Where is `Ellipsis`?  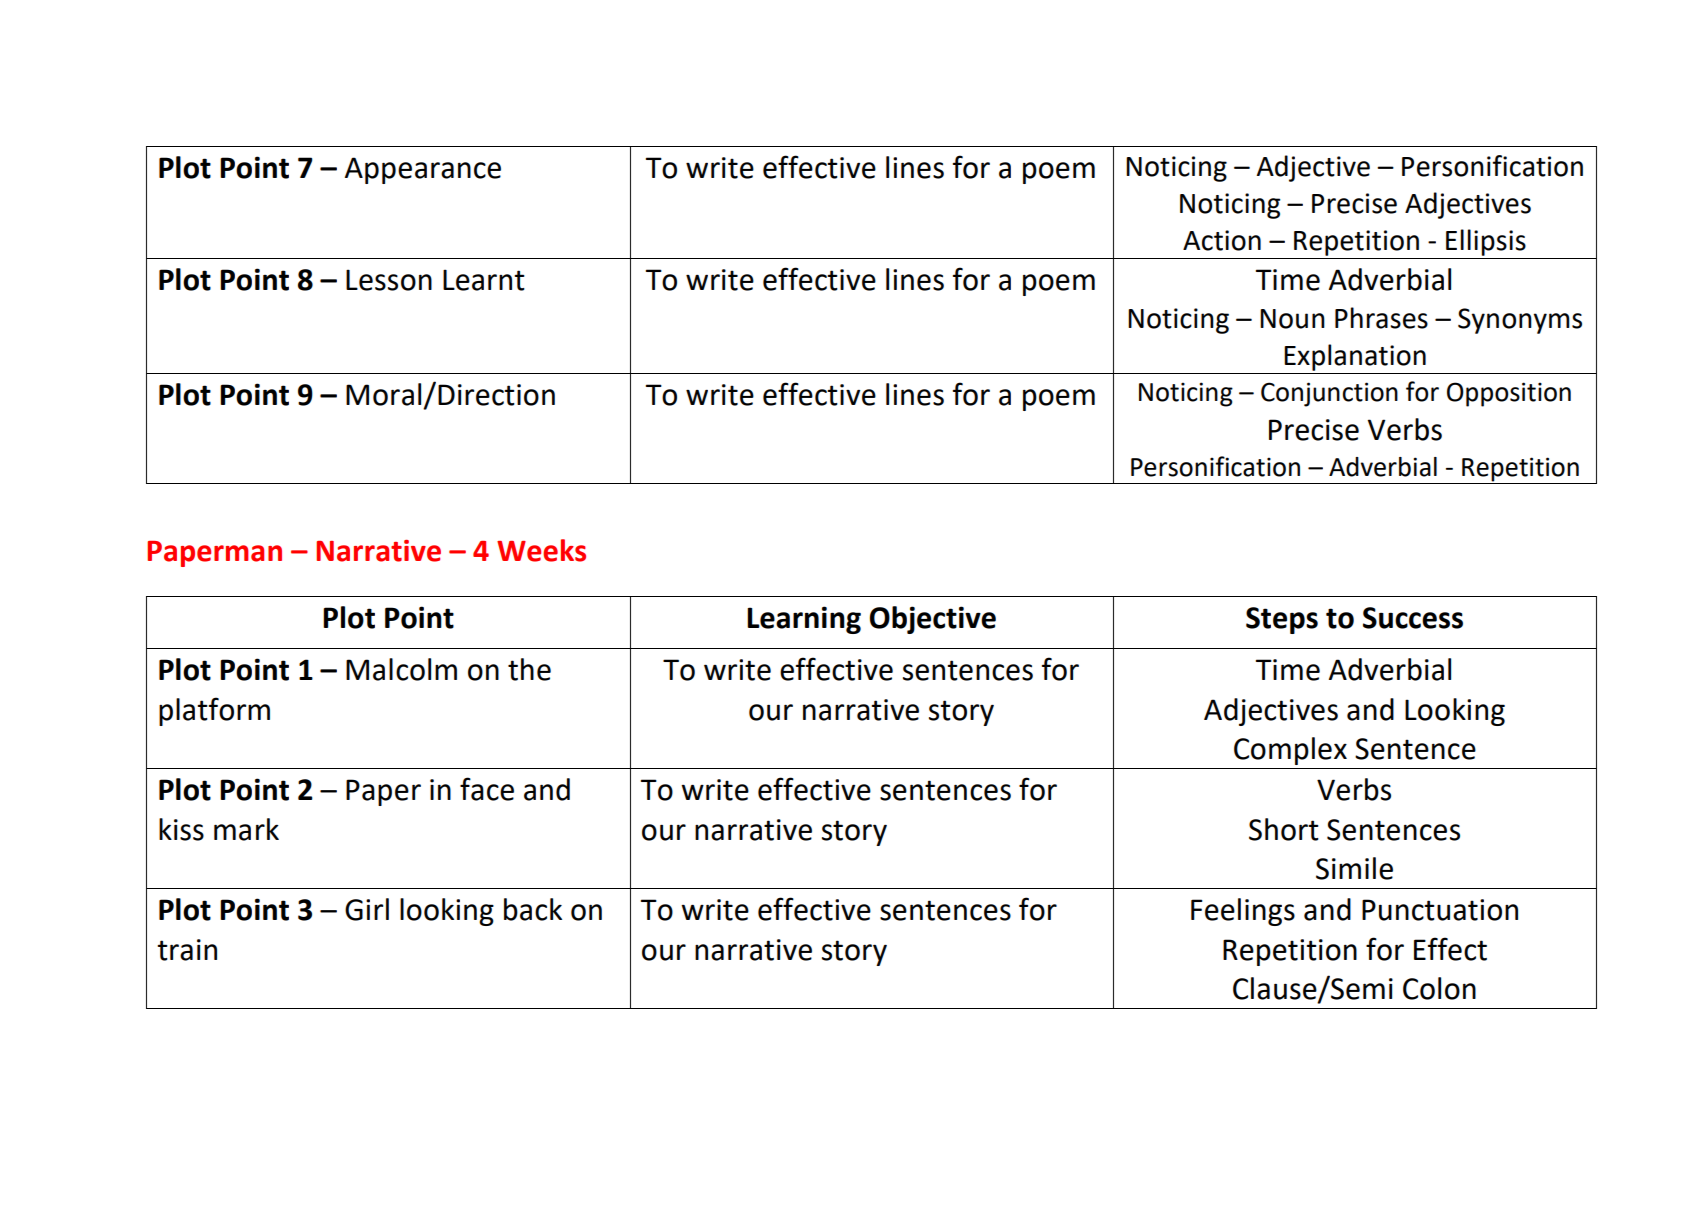
Ellipsis is located at coordinates (1486, 242).
